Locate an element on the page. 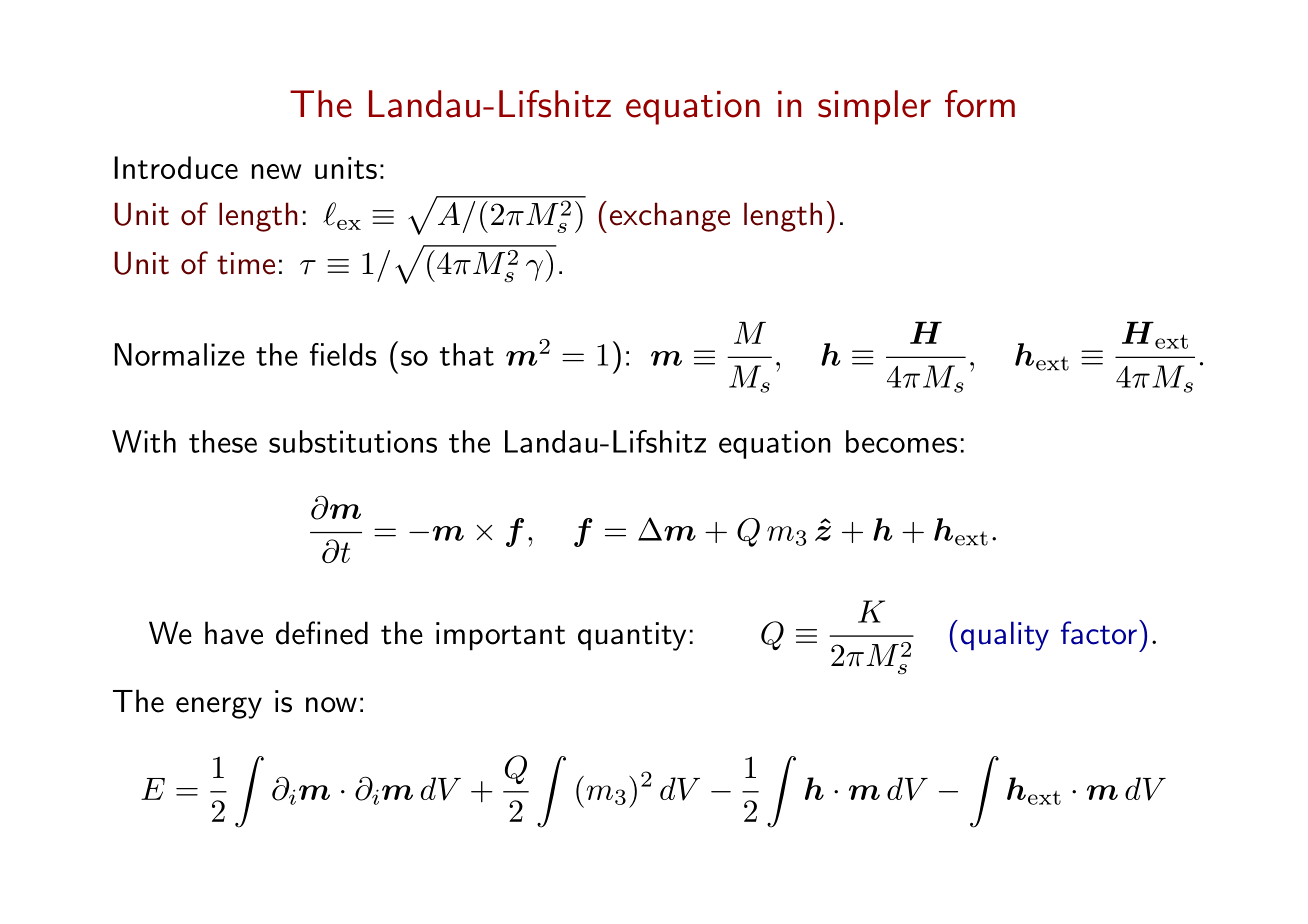  substitutions is located at coordinates (353, 441).
